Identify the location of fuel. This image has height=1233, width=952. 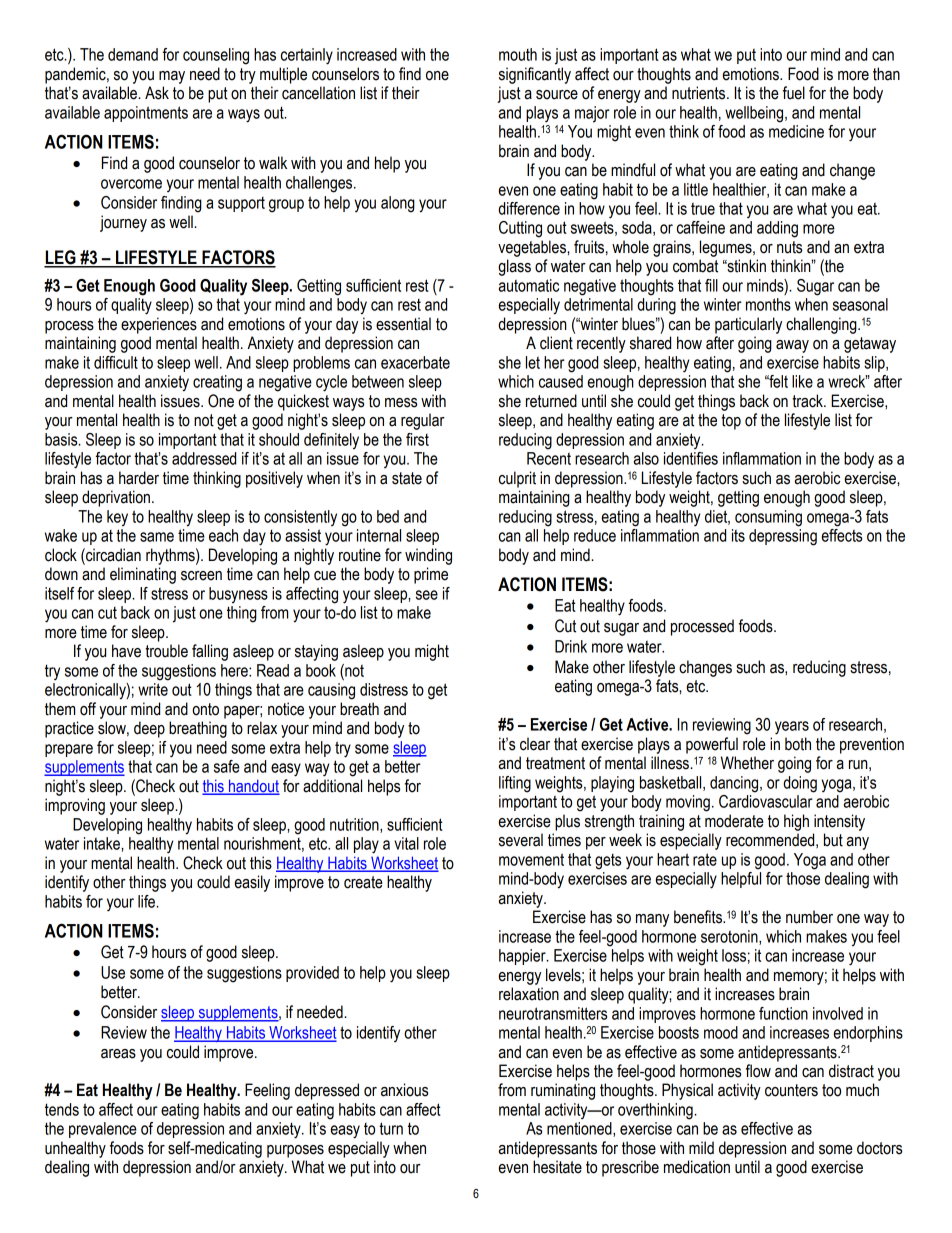
(794, 93).
